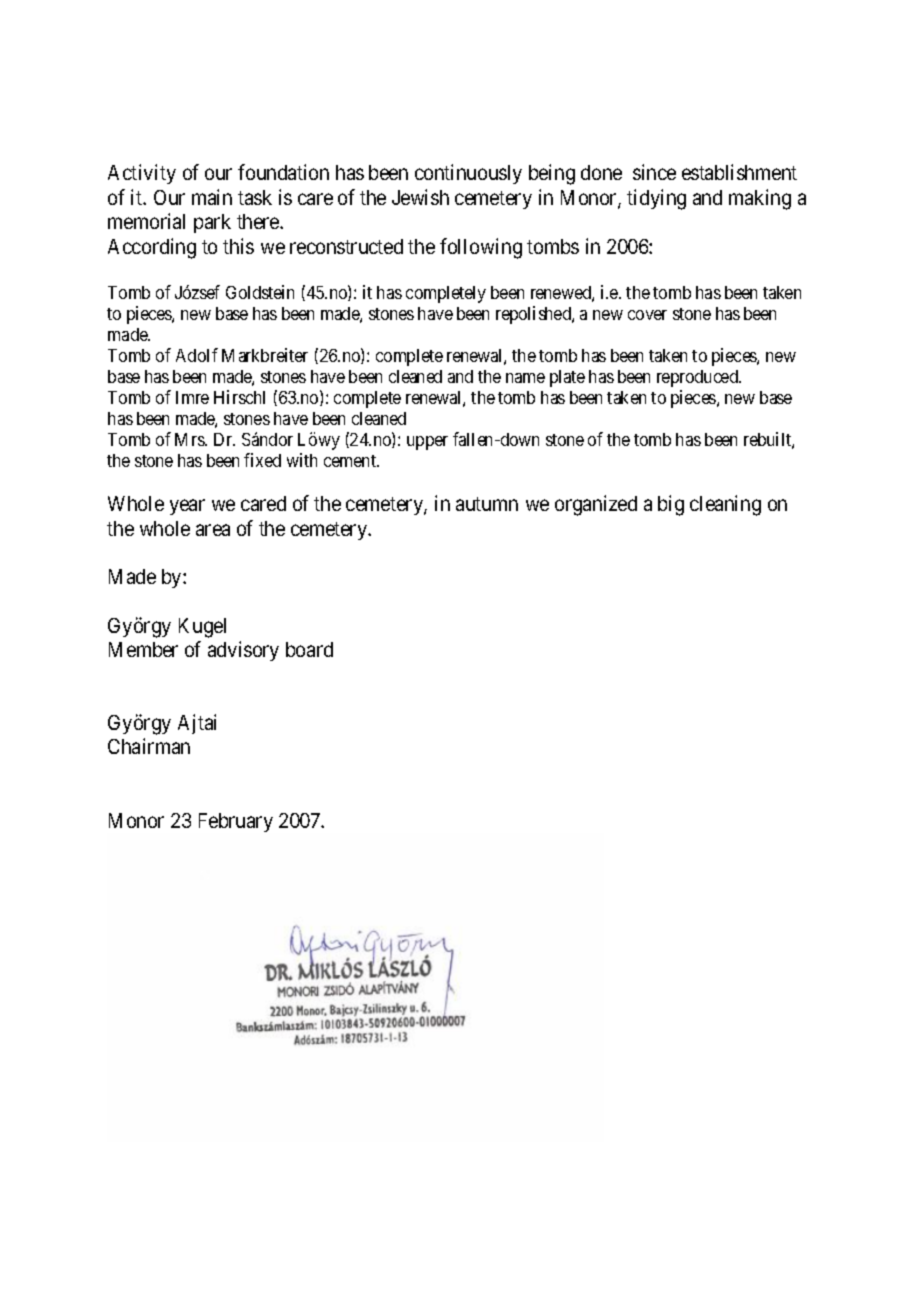 The height and width of the page is (1307, 924). What do you see at coordinates (525, 378) in the page?
I see `name` at bounding box center [525, 378].
